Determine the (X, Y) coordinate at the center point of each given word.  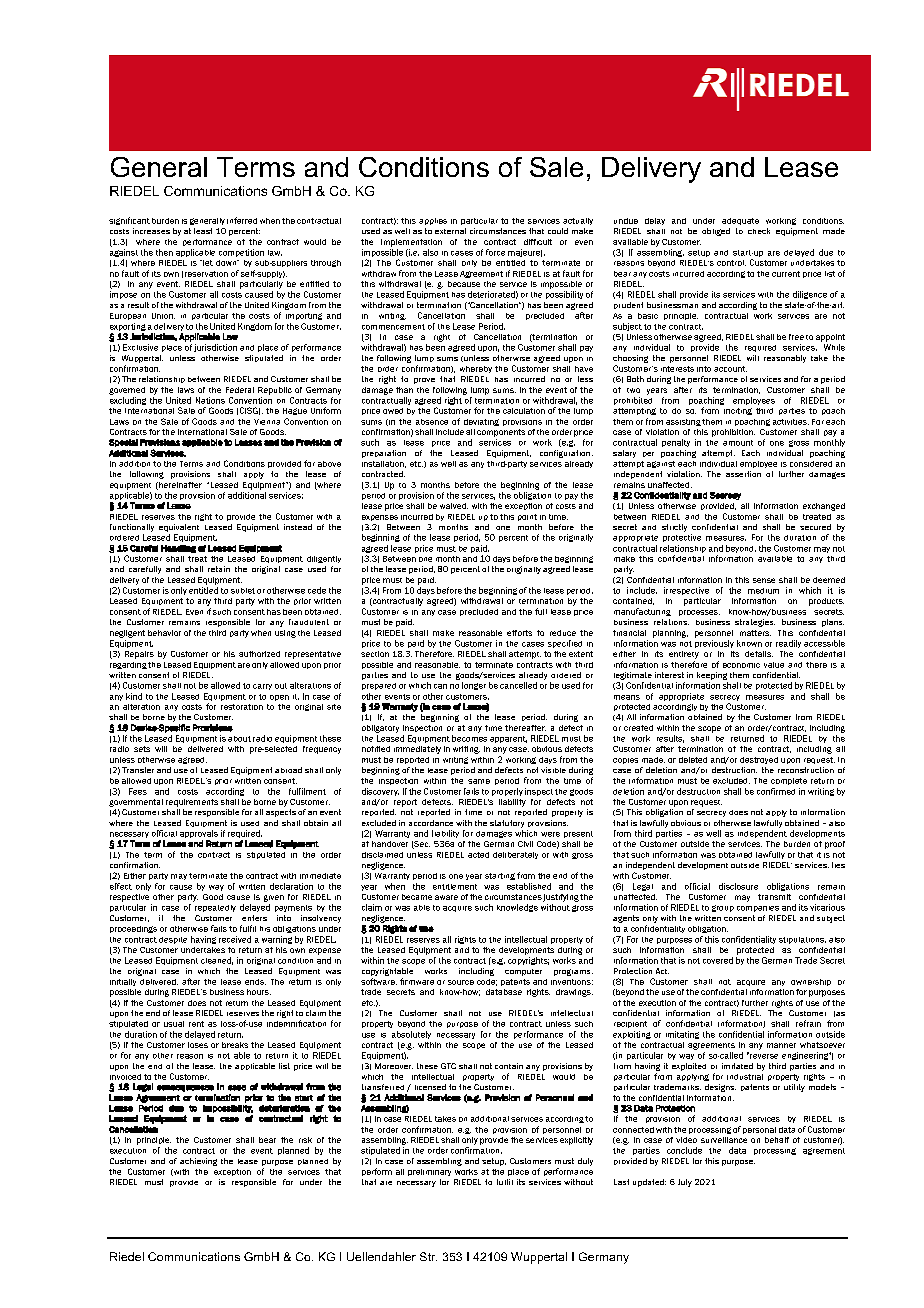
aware (446, 897)
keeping (712, 676)
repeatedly (215, 908)
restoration (242, 707)
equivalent (179, 528)
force (495, 252)
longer (474, 686)
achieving (198, 1162)
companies (758, 909)
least (203, 231)
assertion (743, 474)
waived (454, 506)
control (731, 263)
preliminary (429, 1172)
